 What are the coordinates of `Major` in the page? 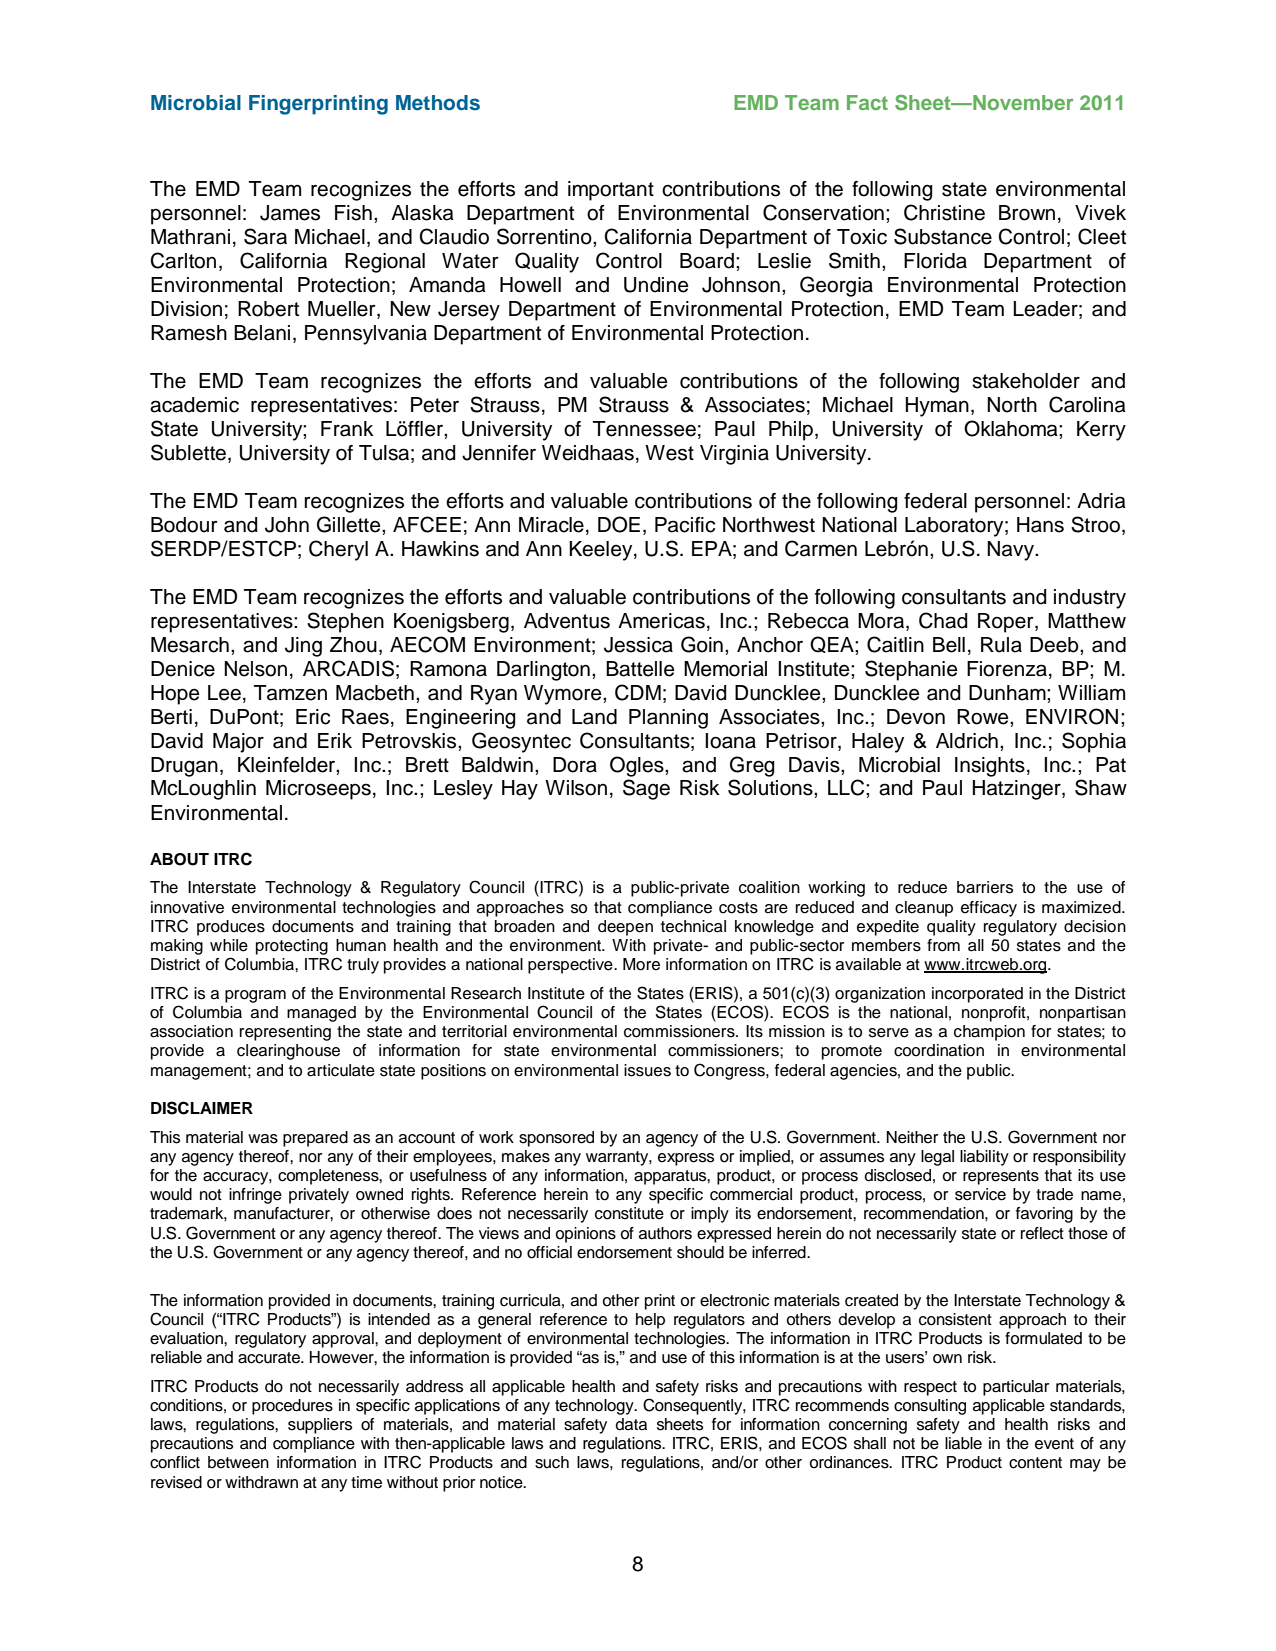 It's located at (238, 743).
